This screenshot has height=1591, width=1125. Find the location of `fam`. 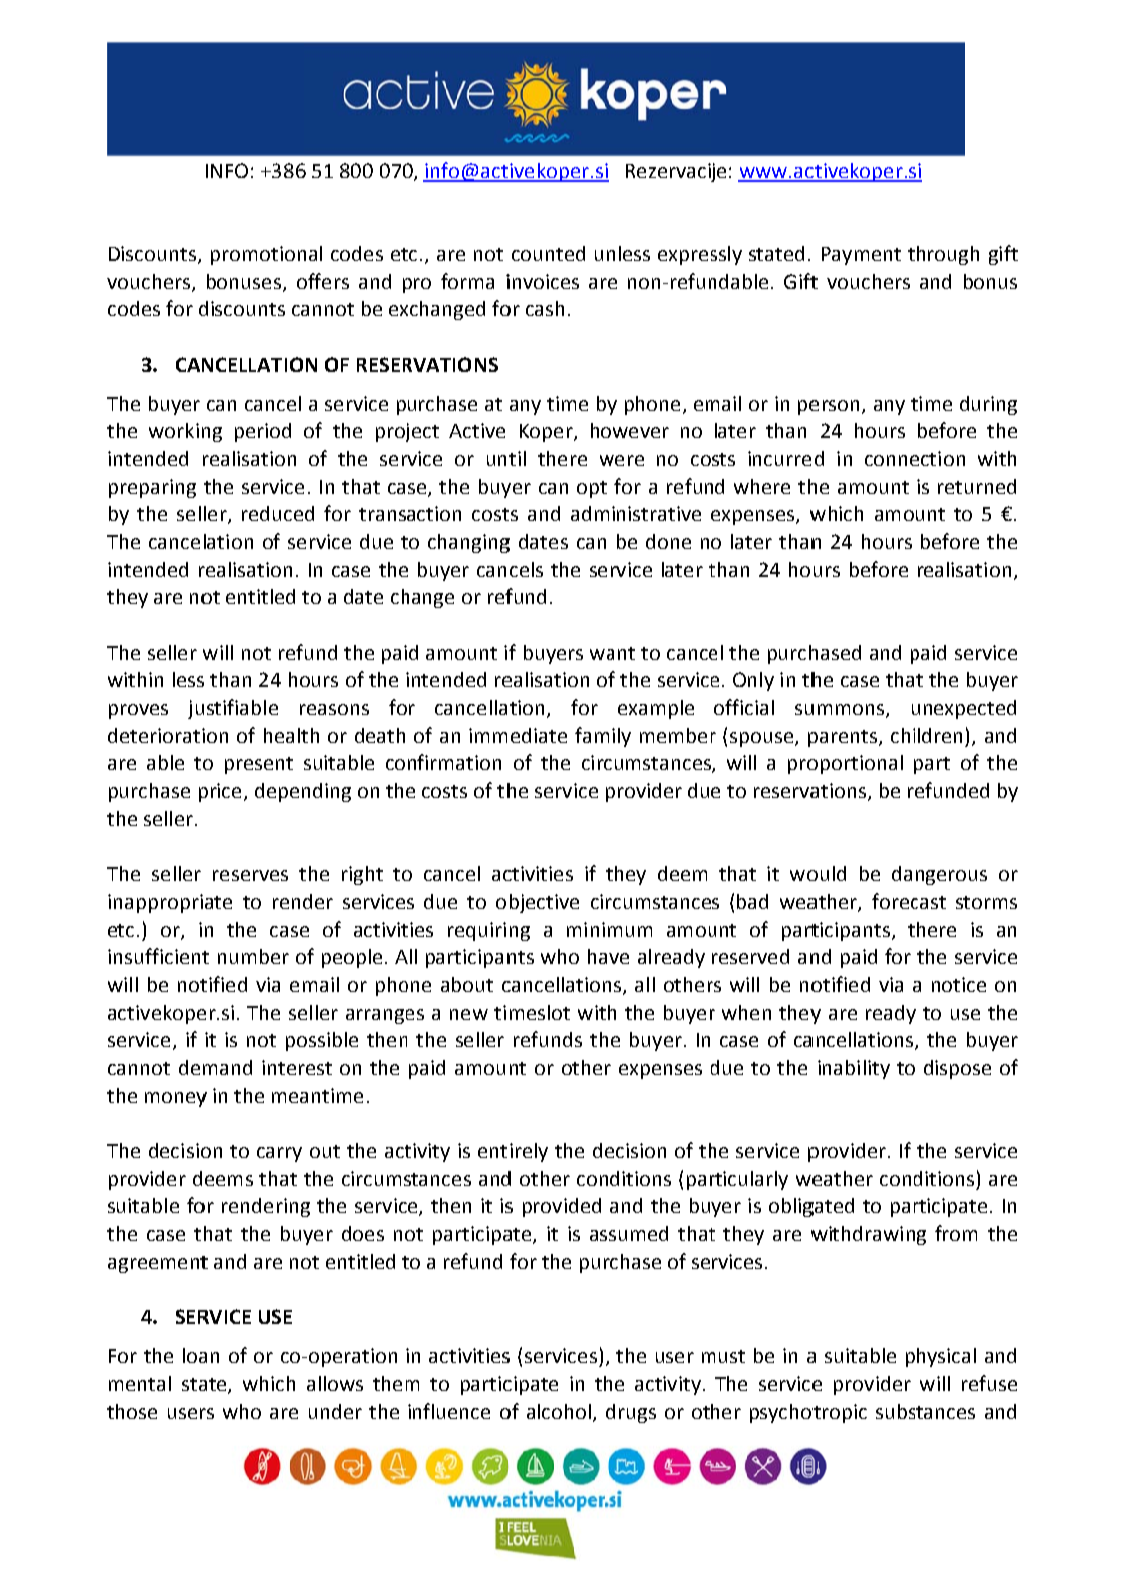

fam is located at coordinates (592, 735).
